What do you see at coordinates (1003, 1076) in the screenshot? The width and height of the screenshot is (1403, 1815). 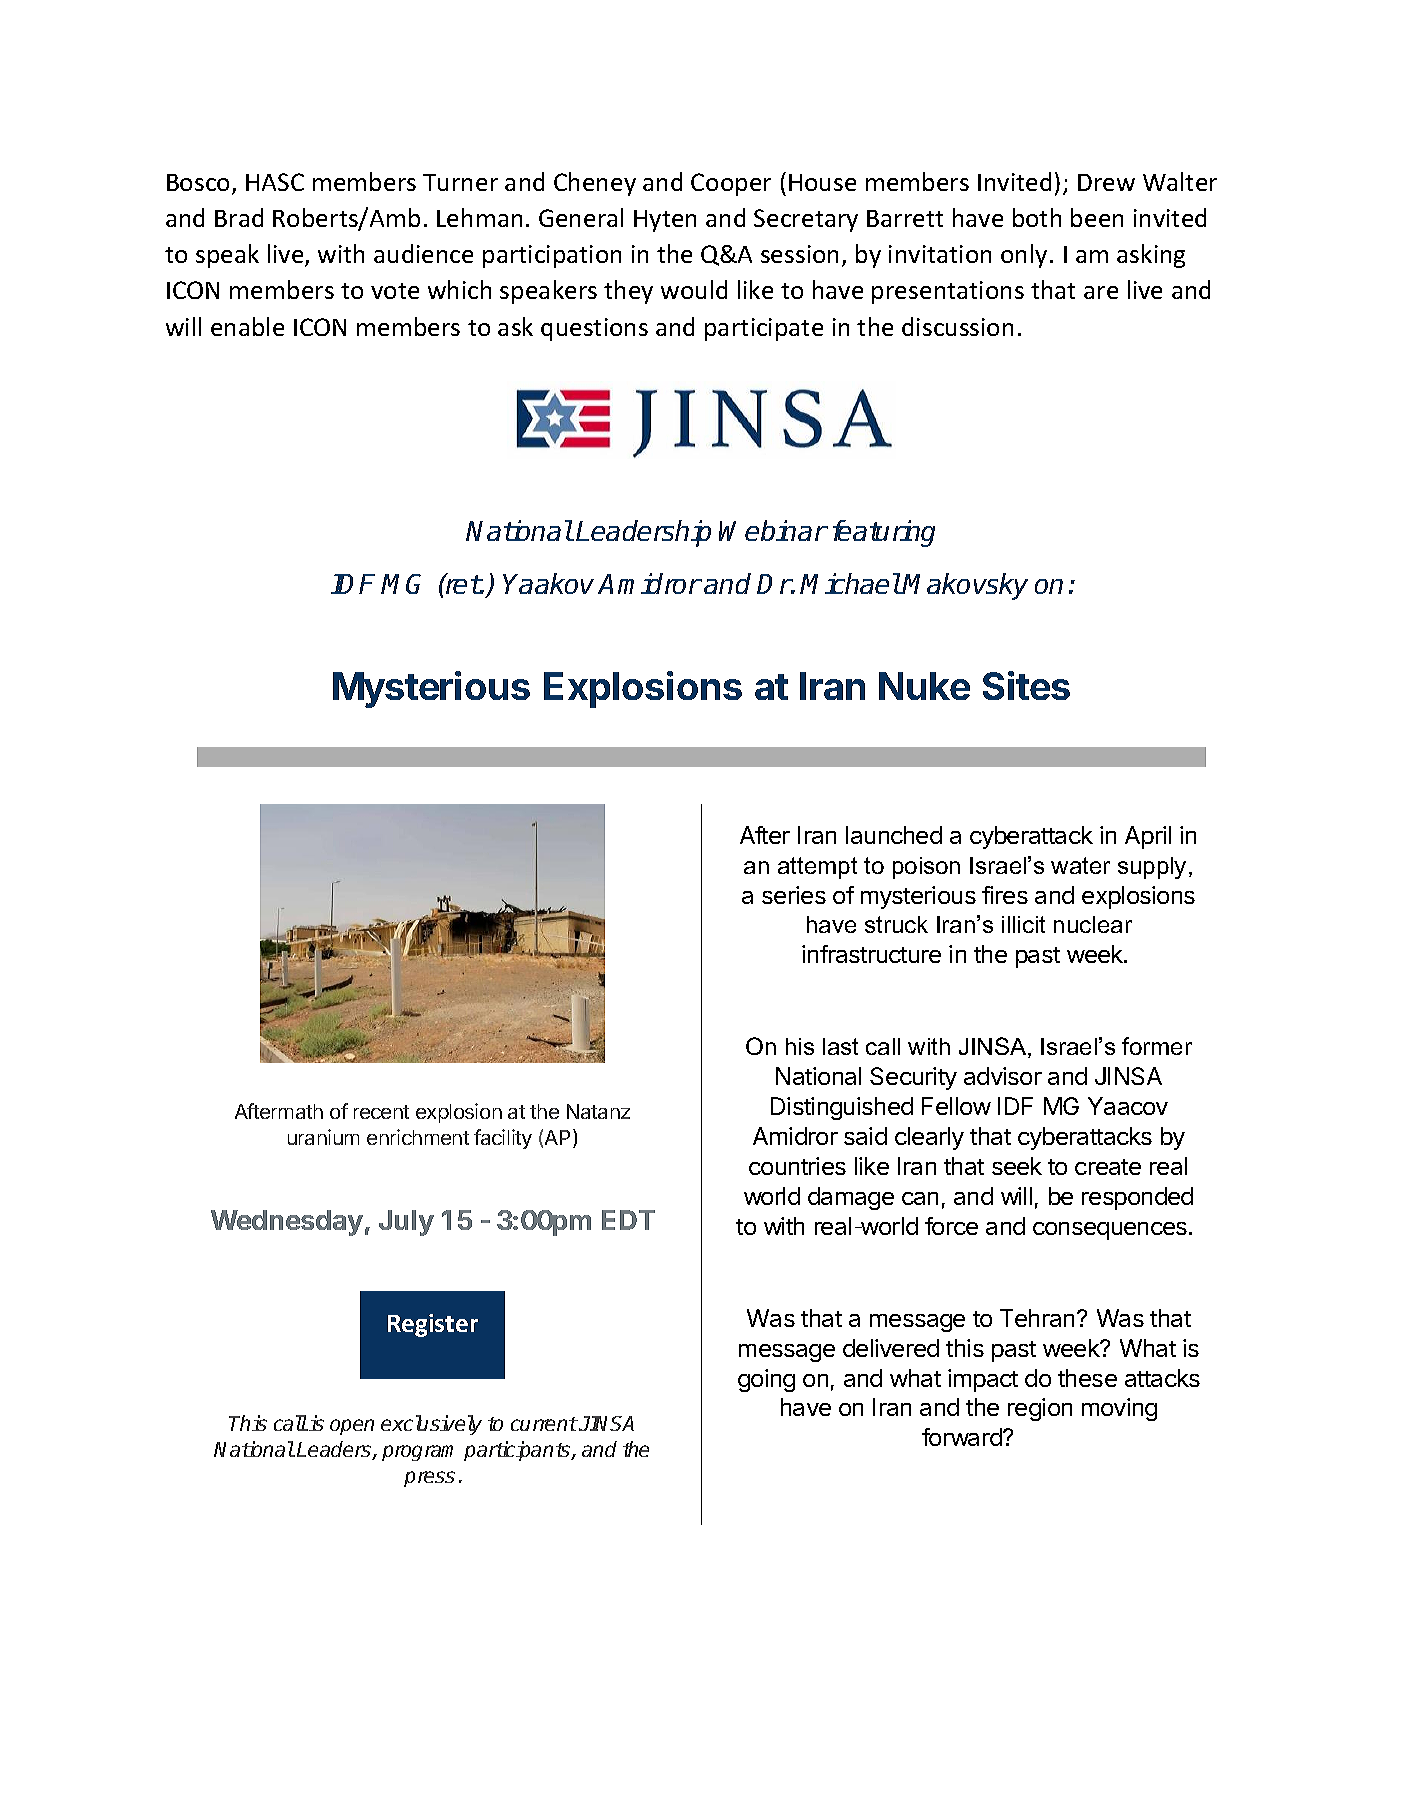 I see `advisor` at bounding box center [1003, 1076].
